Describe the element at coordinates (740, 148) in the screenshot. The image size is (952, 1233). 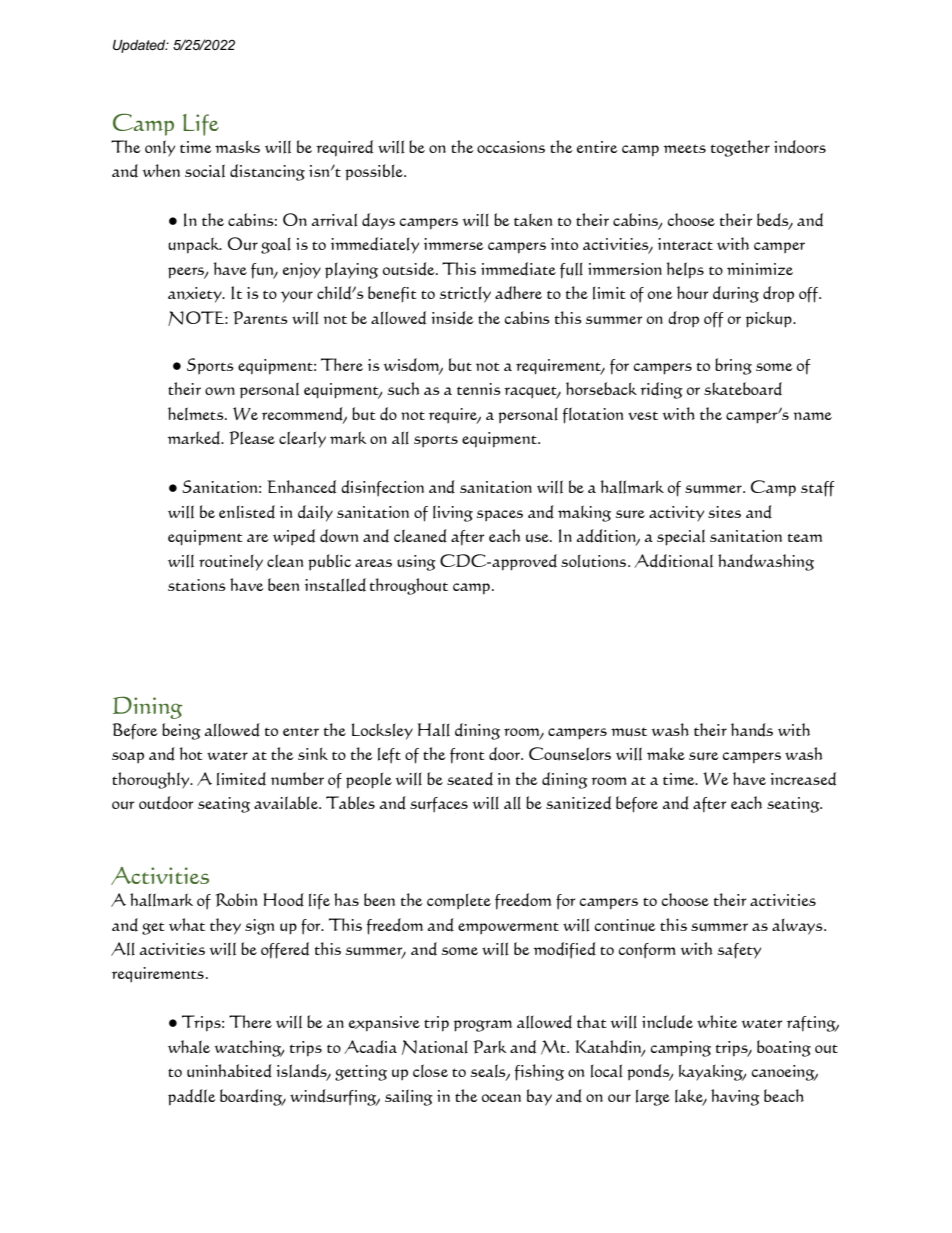
I see `together` at that location.
